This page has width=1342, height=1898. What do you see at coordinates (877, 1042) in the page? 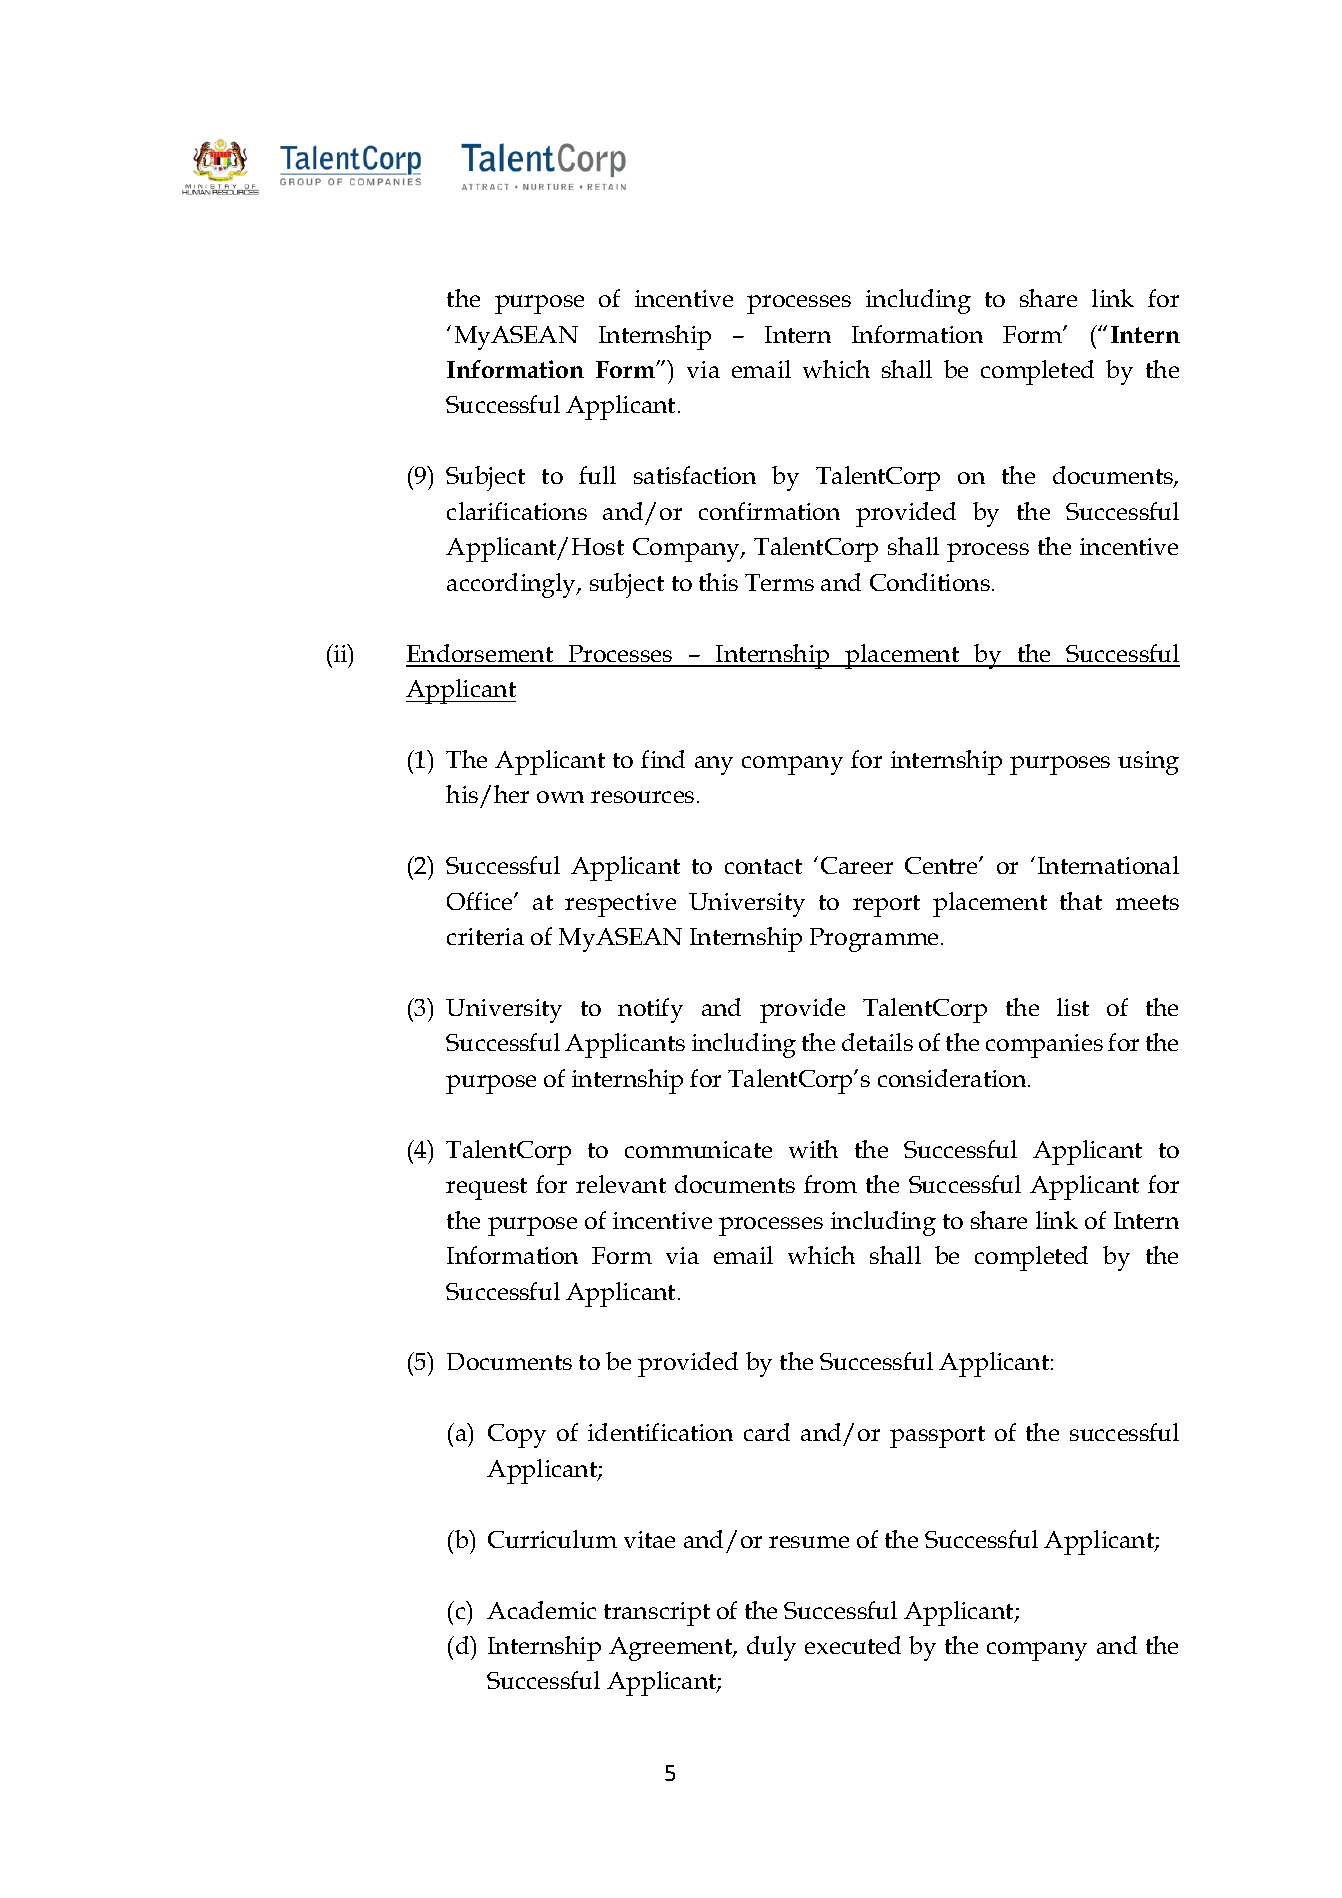
I see `details` at bounding box center [877, 1042].
